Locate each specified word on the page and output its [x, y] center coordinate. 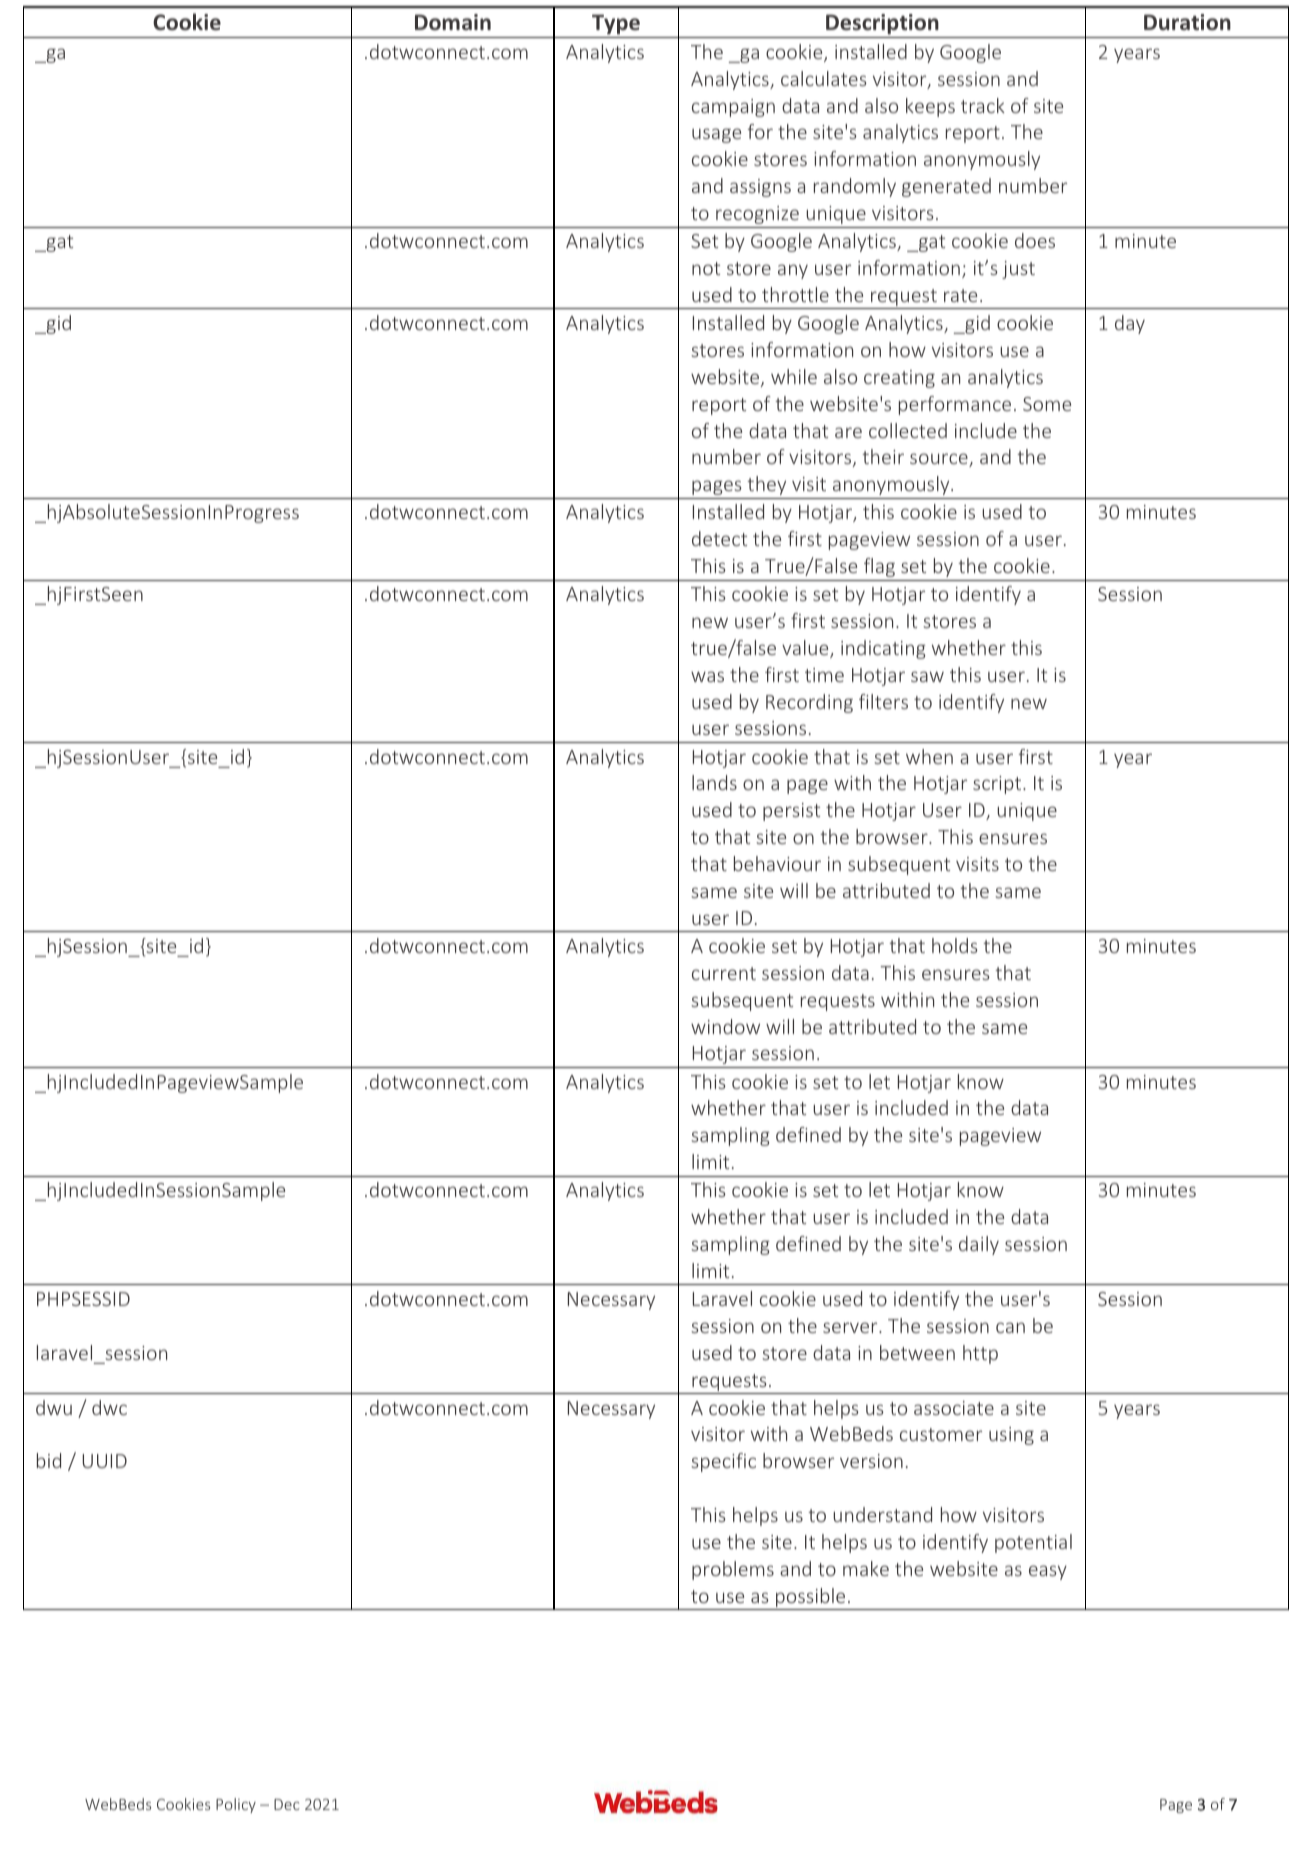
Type [616, 24]
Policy [236, 1805]
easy [1048, 1572]
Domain [453, 22]
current [724, 973]
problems [733, 1570]
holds [955, 945]
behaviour [777, 863]
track [983, 105]
